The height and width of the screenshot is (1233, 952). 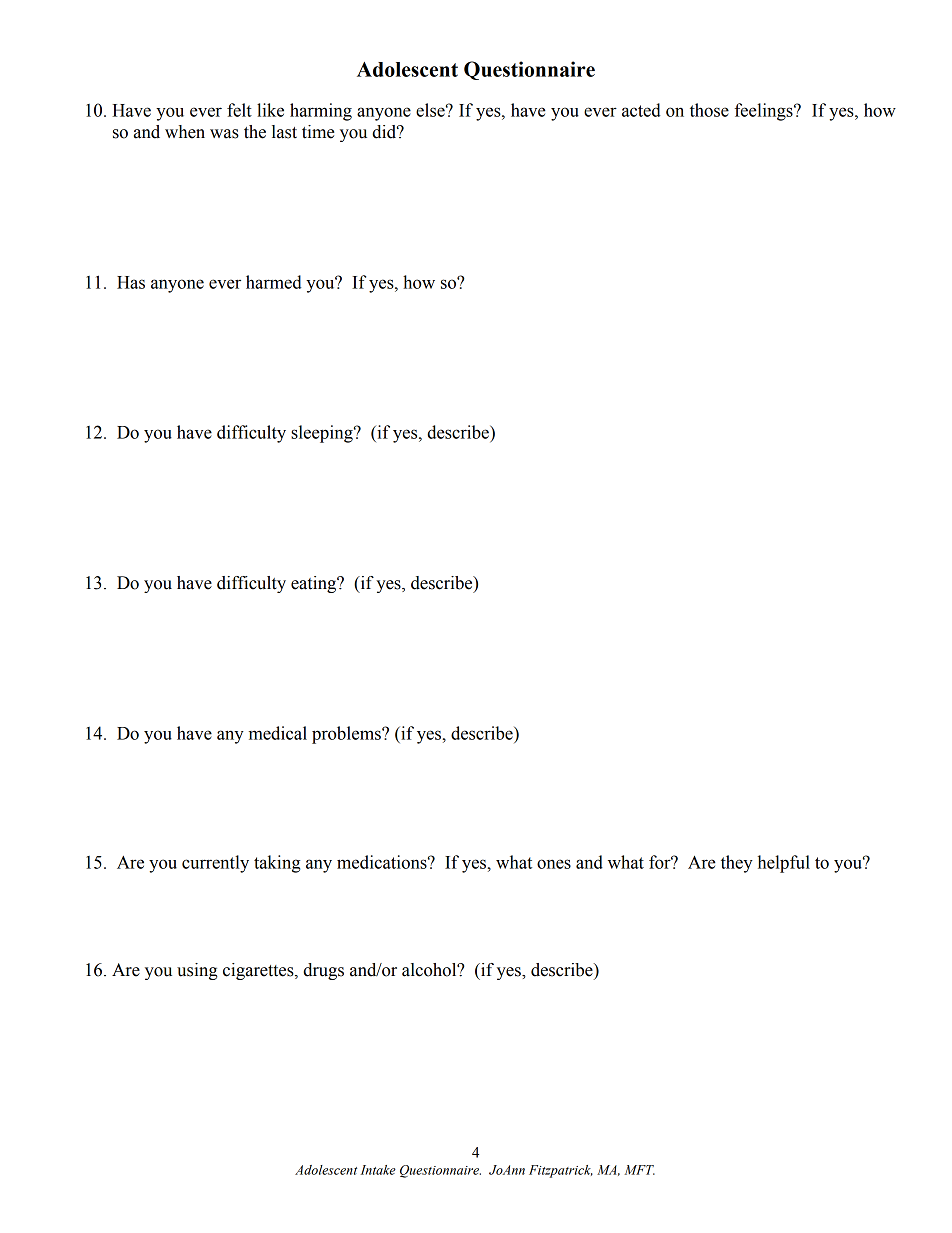 What do you see at coordinates (274, 282) in the screenshot?
I see `harmed` at bounding box center [274, 282].
